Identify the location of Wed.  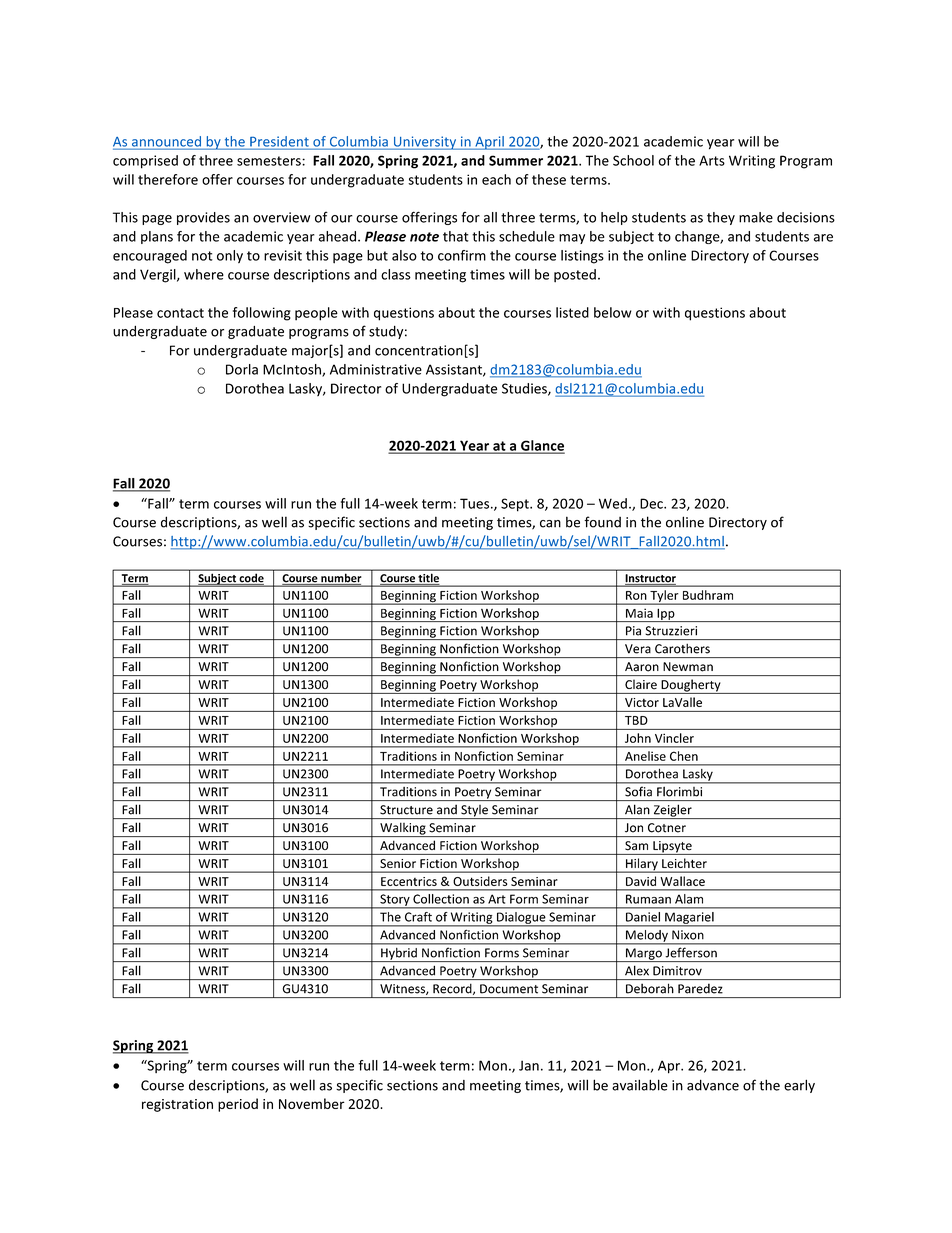
(613, 503).
